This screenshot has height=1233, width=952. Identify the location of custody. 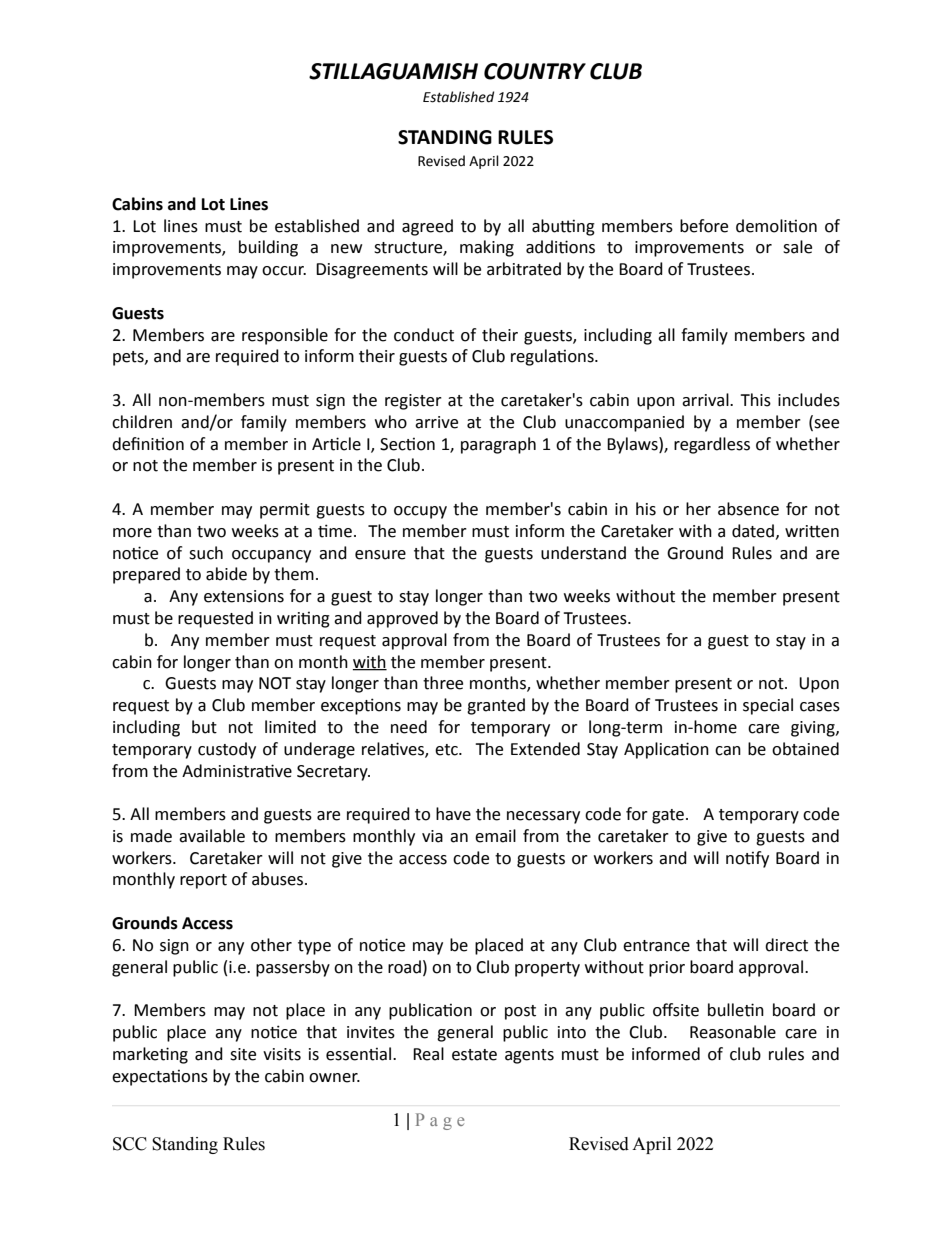
(227, 750).
